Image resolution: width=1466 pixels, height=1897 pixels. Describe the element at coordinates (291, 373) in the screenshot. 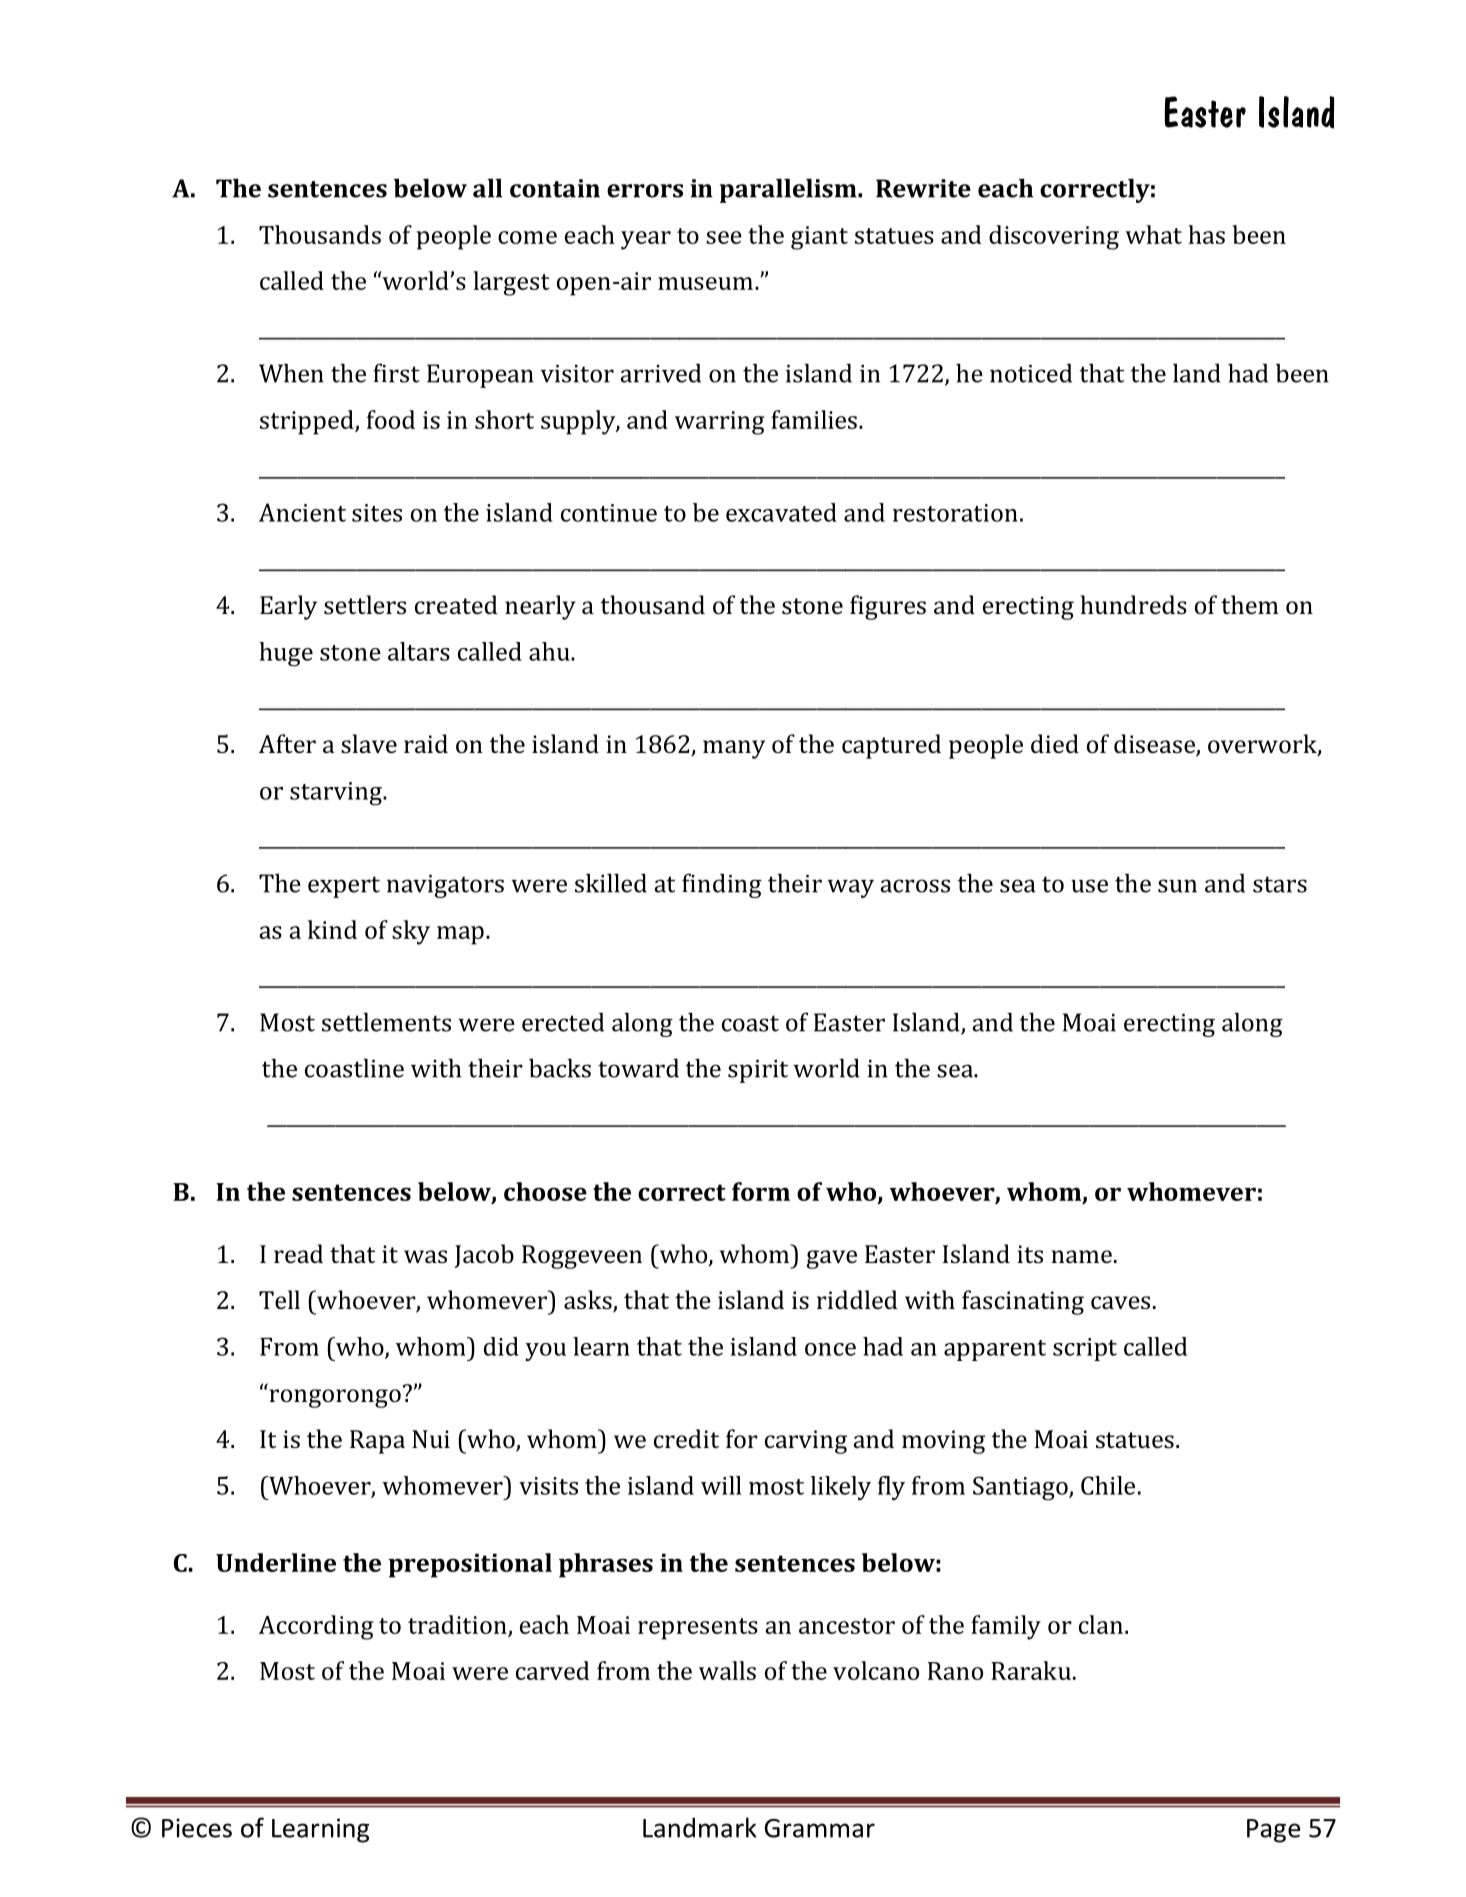

I see `When` at that location.
